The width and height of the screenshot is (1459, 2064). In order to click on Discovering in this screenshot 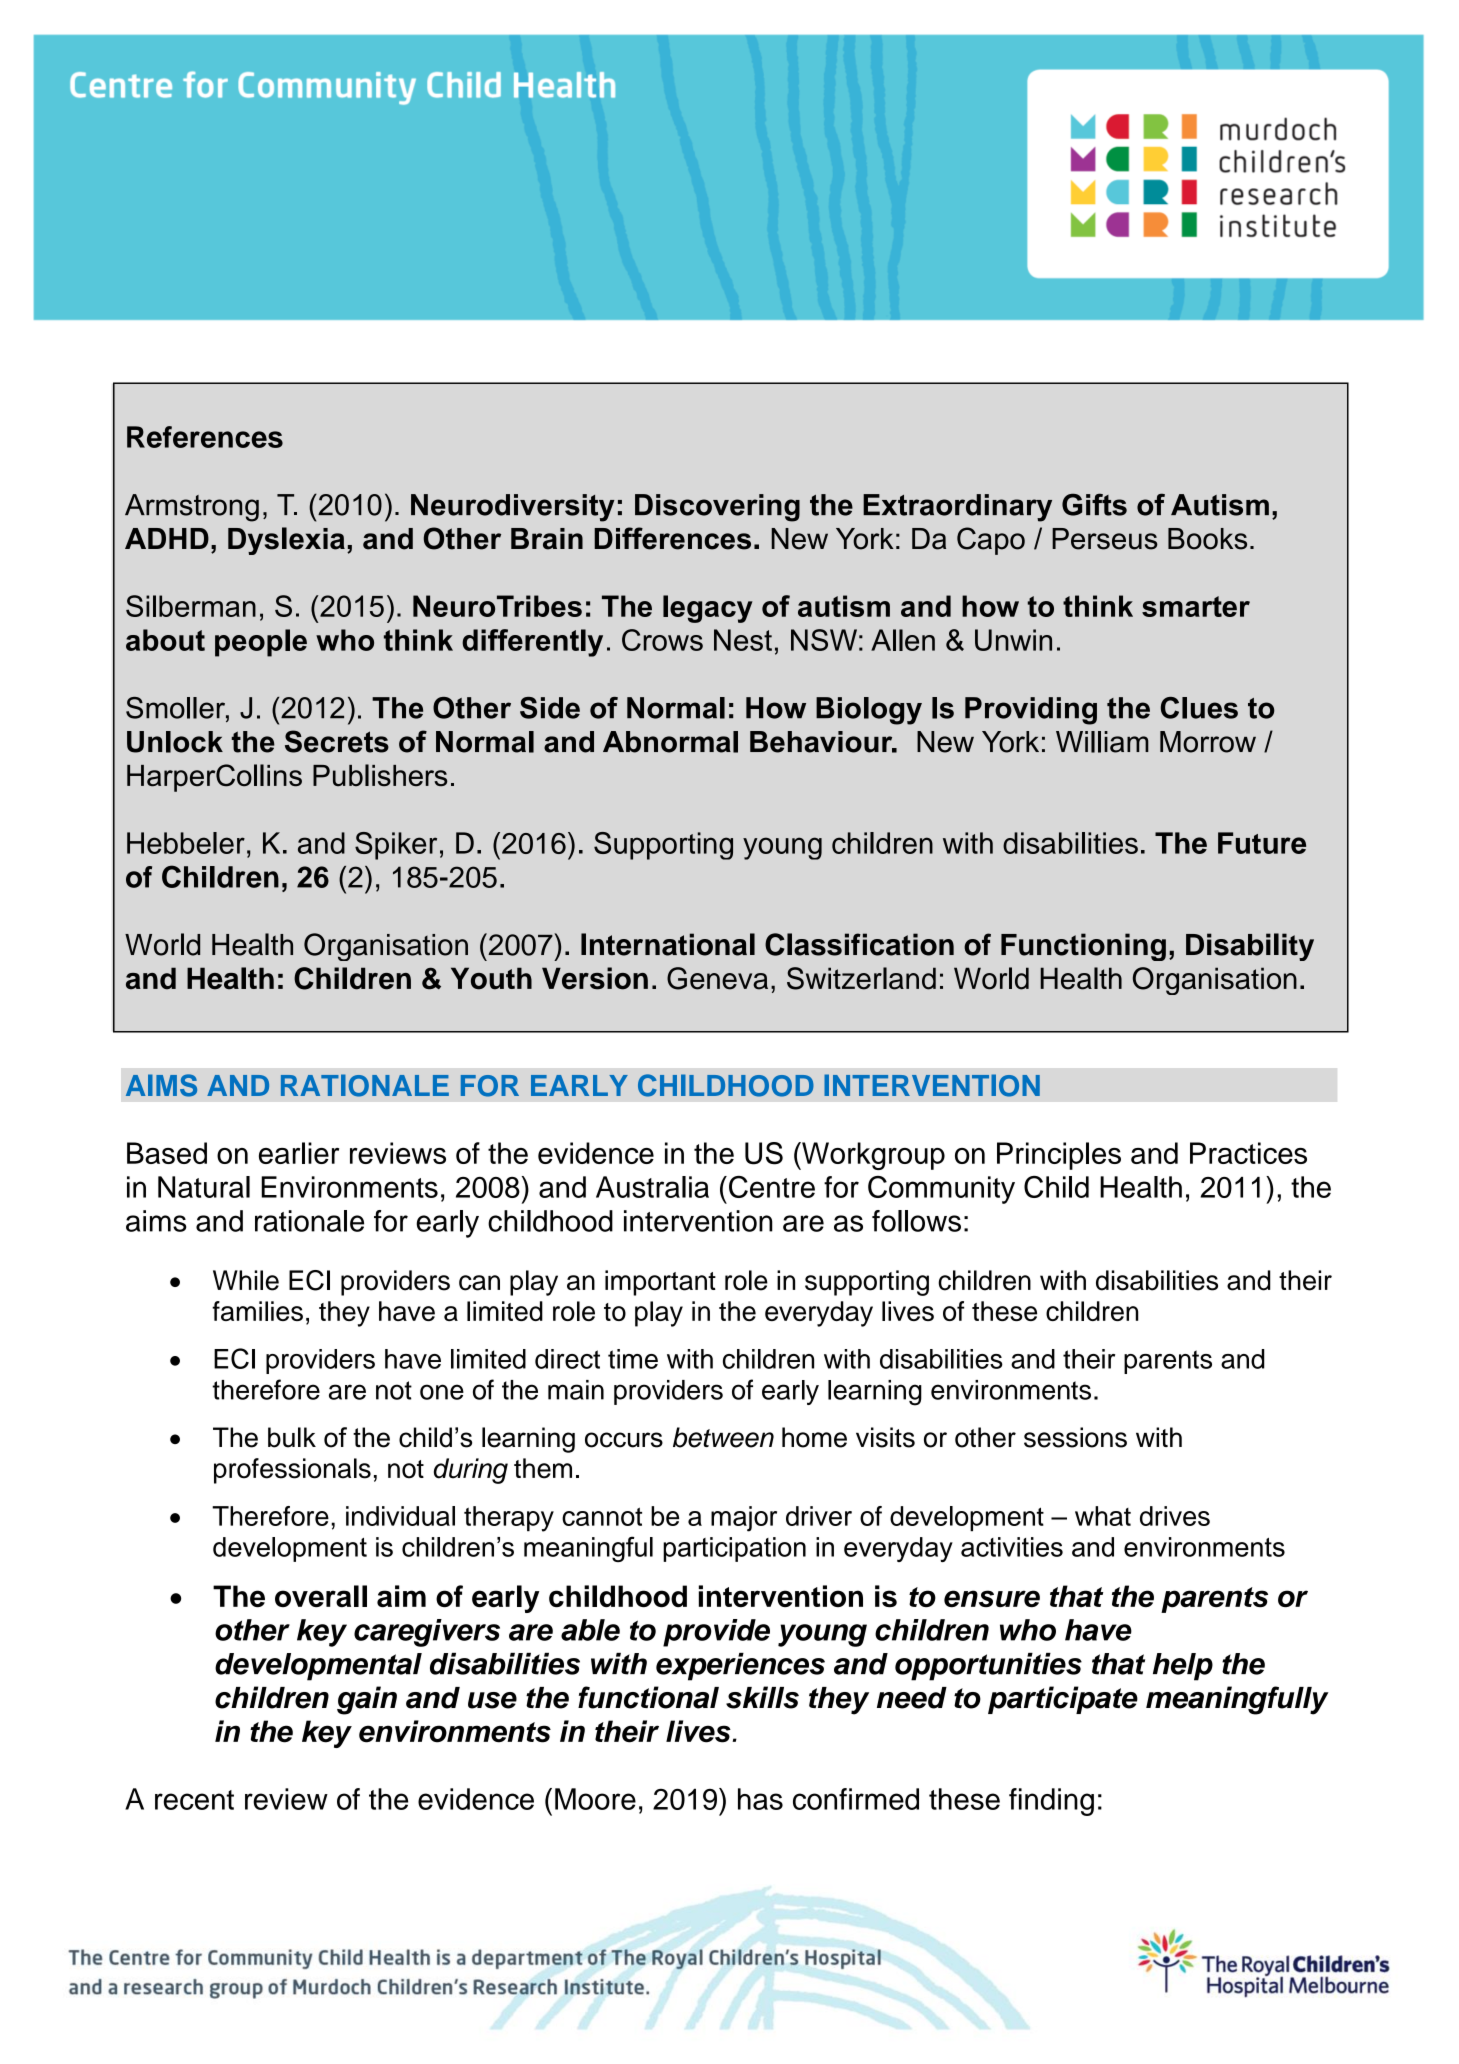, I will do `click(717, 508)`.
